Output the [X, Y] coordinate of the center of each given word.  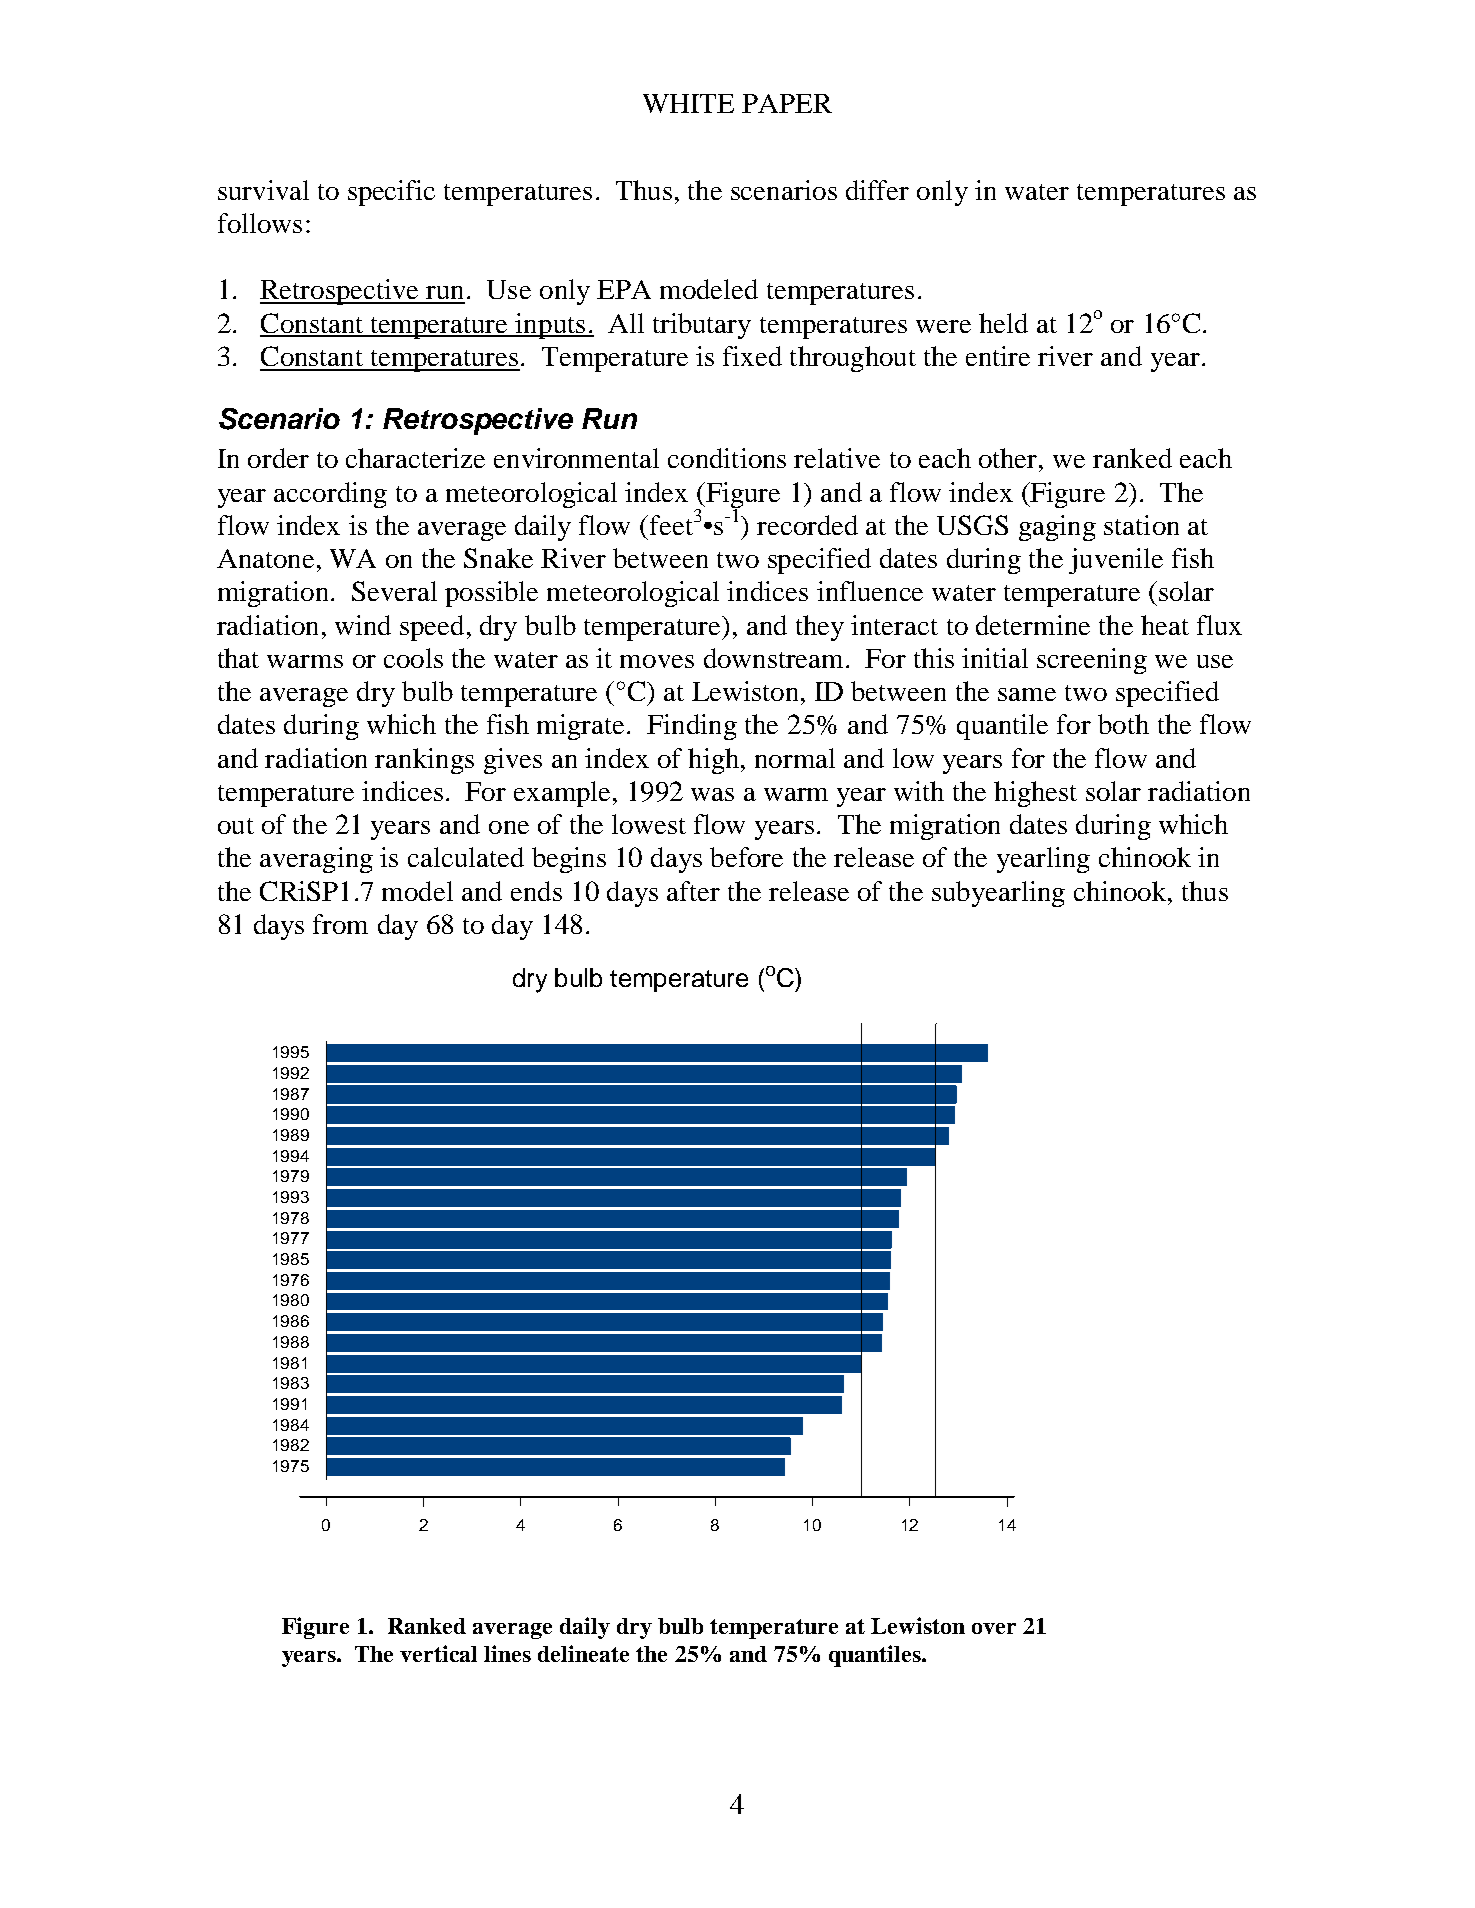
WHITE [688, 103]
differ [877, 190]
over [994, 1628]
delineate [583, 1653]
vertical [438, 1653]
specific [391, 193]
